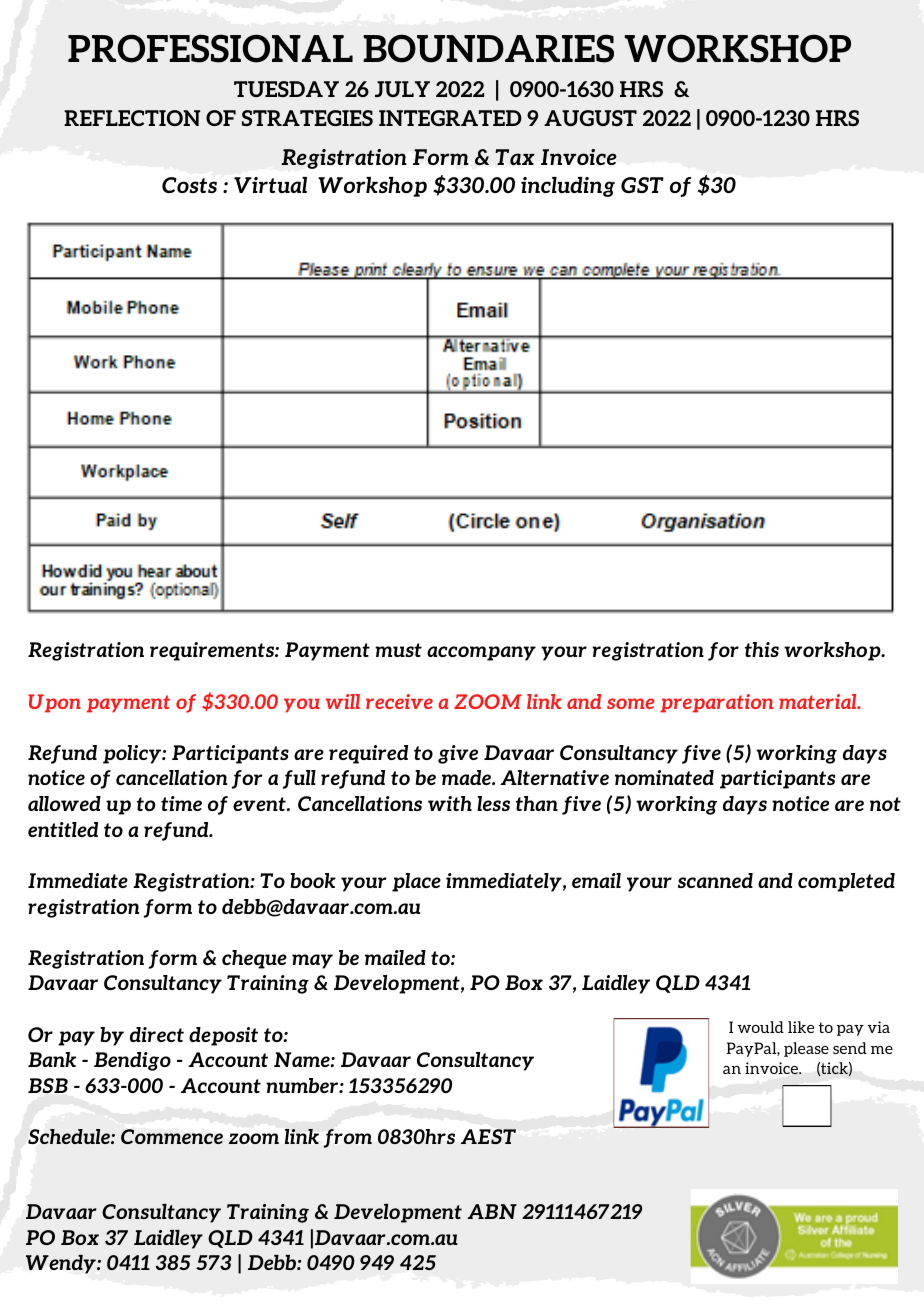  What do you see at coordinates (642, 185) in the screenshot?
I see `GST` at bounding box center [642, 185].
